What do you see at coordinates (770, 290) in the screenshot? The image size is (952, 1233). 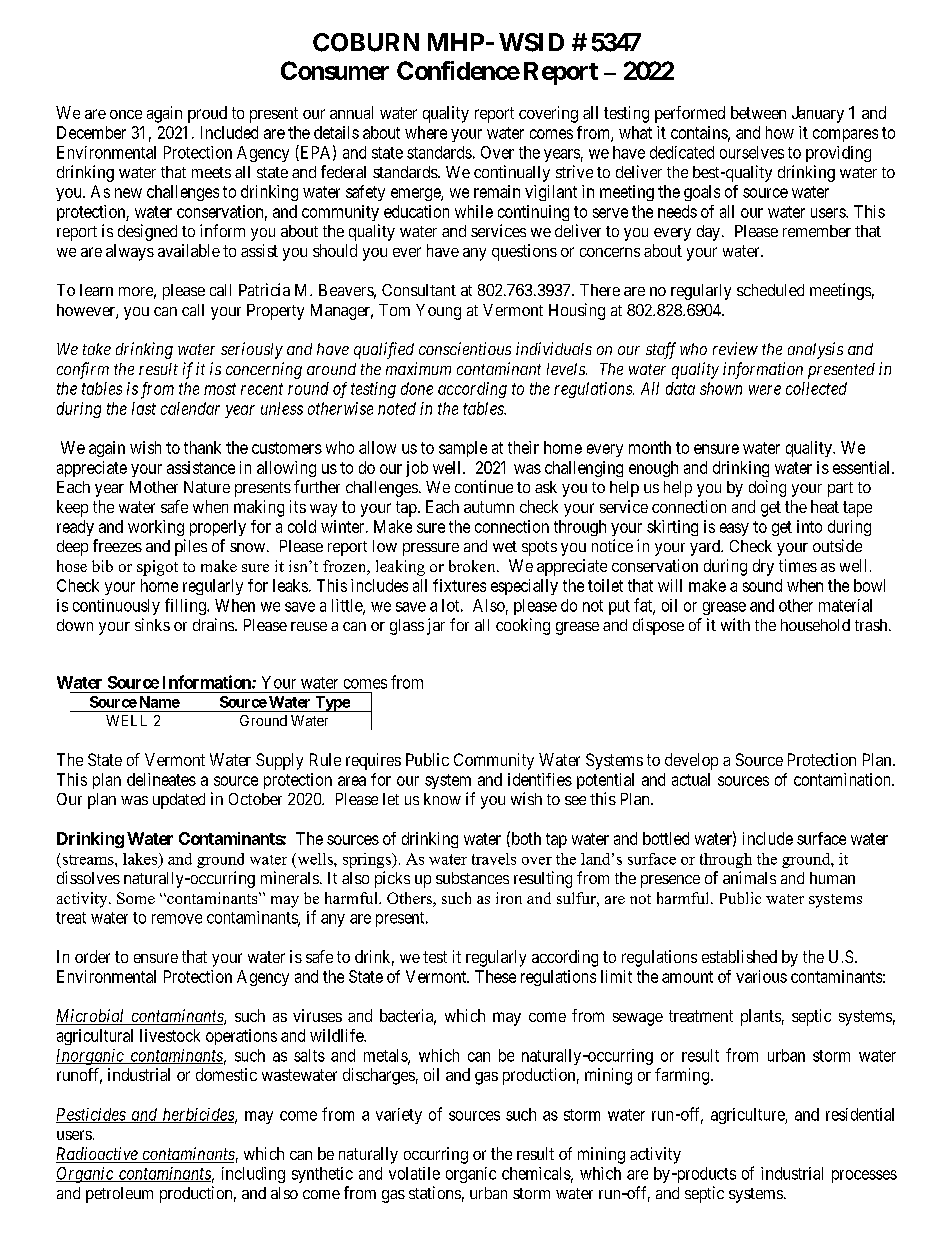 I see `scheduled` at bounding box center [770, 290].
